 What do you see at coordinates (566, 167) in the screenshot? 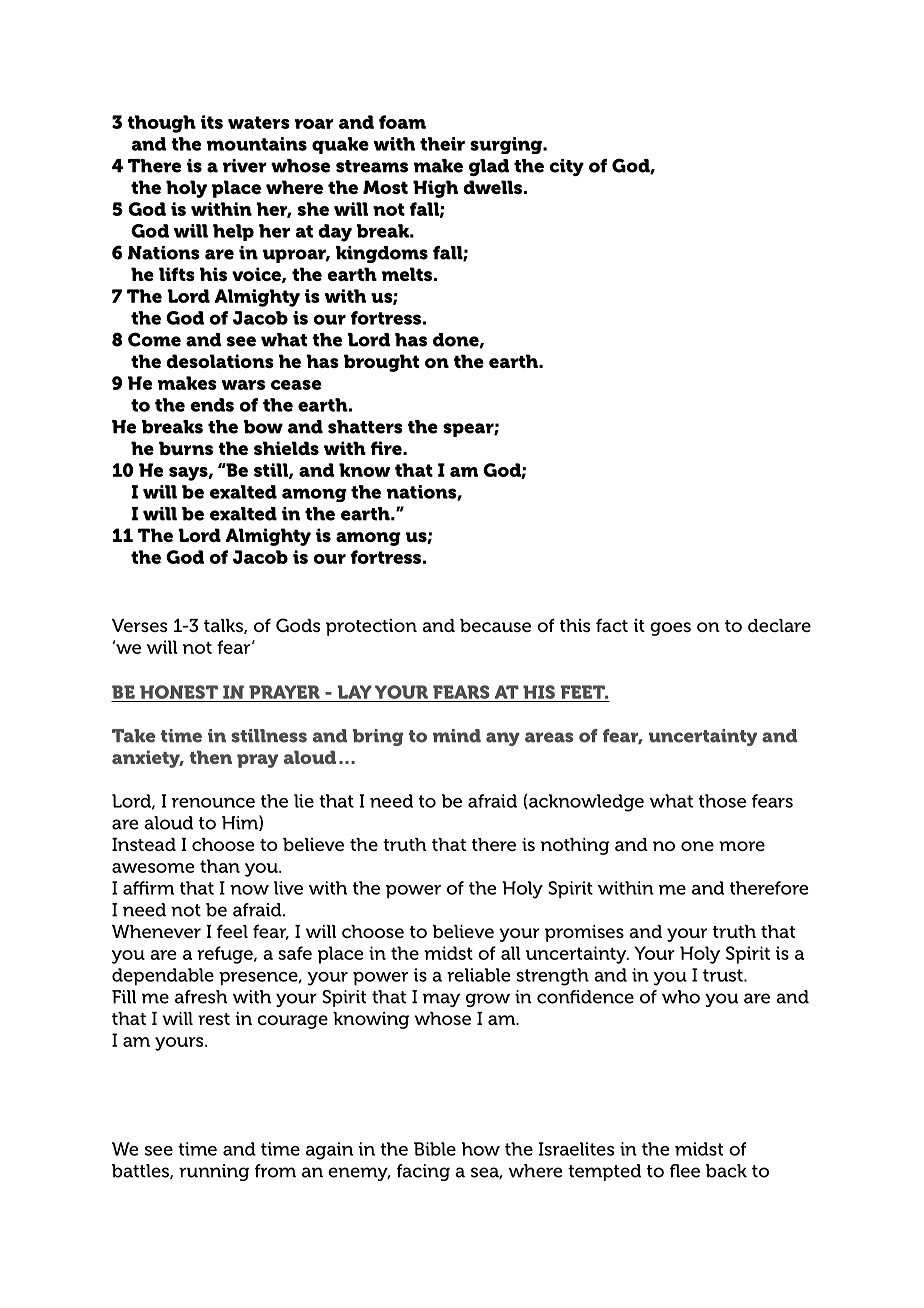
I see `city` at bounding box center [566, 167].
